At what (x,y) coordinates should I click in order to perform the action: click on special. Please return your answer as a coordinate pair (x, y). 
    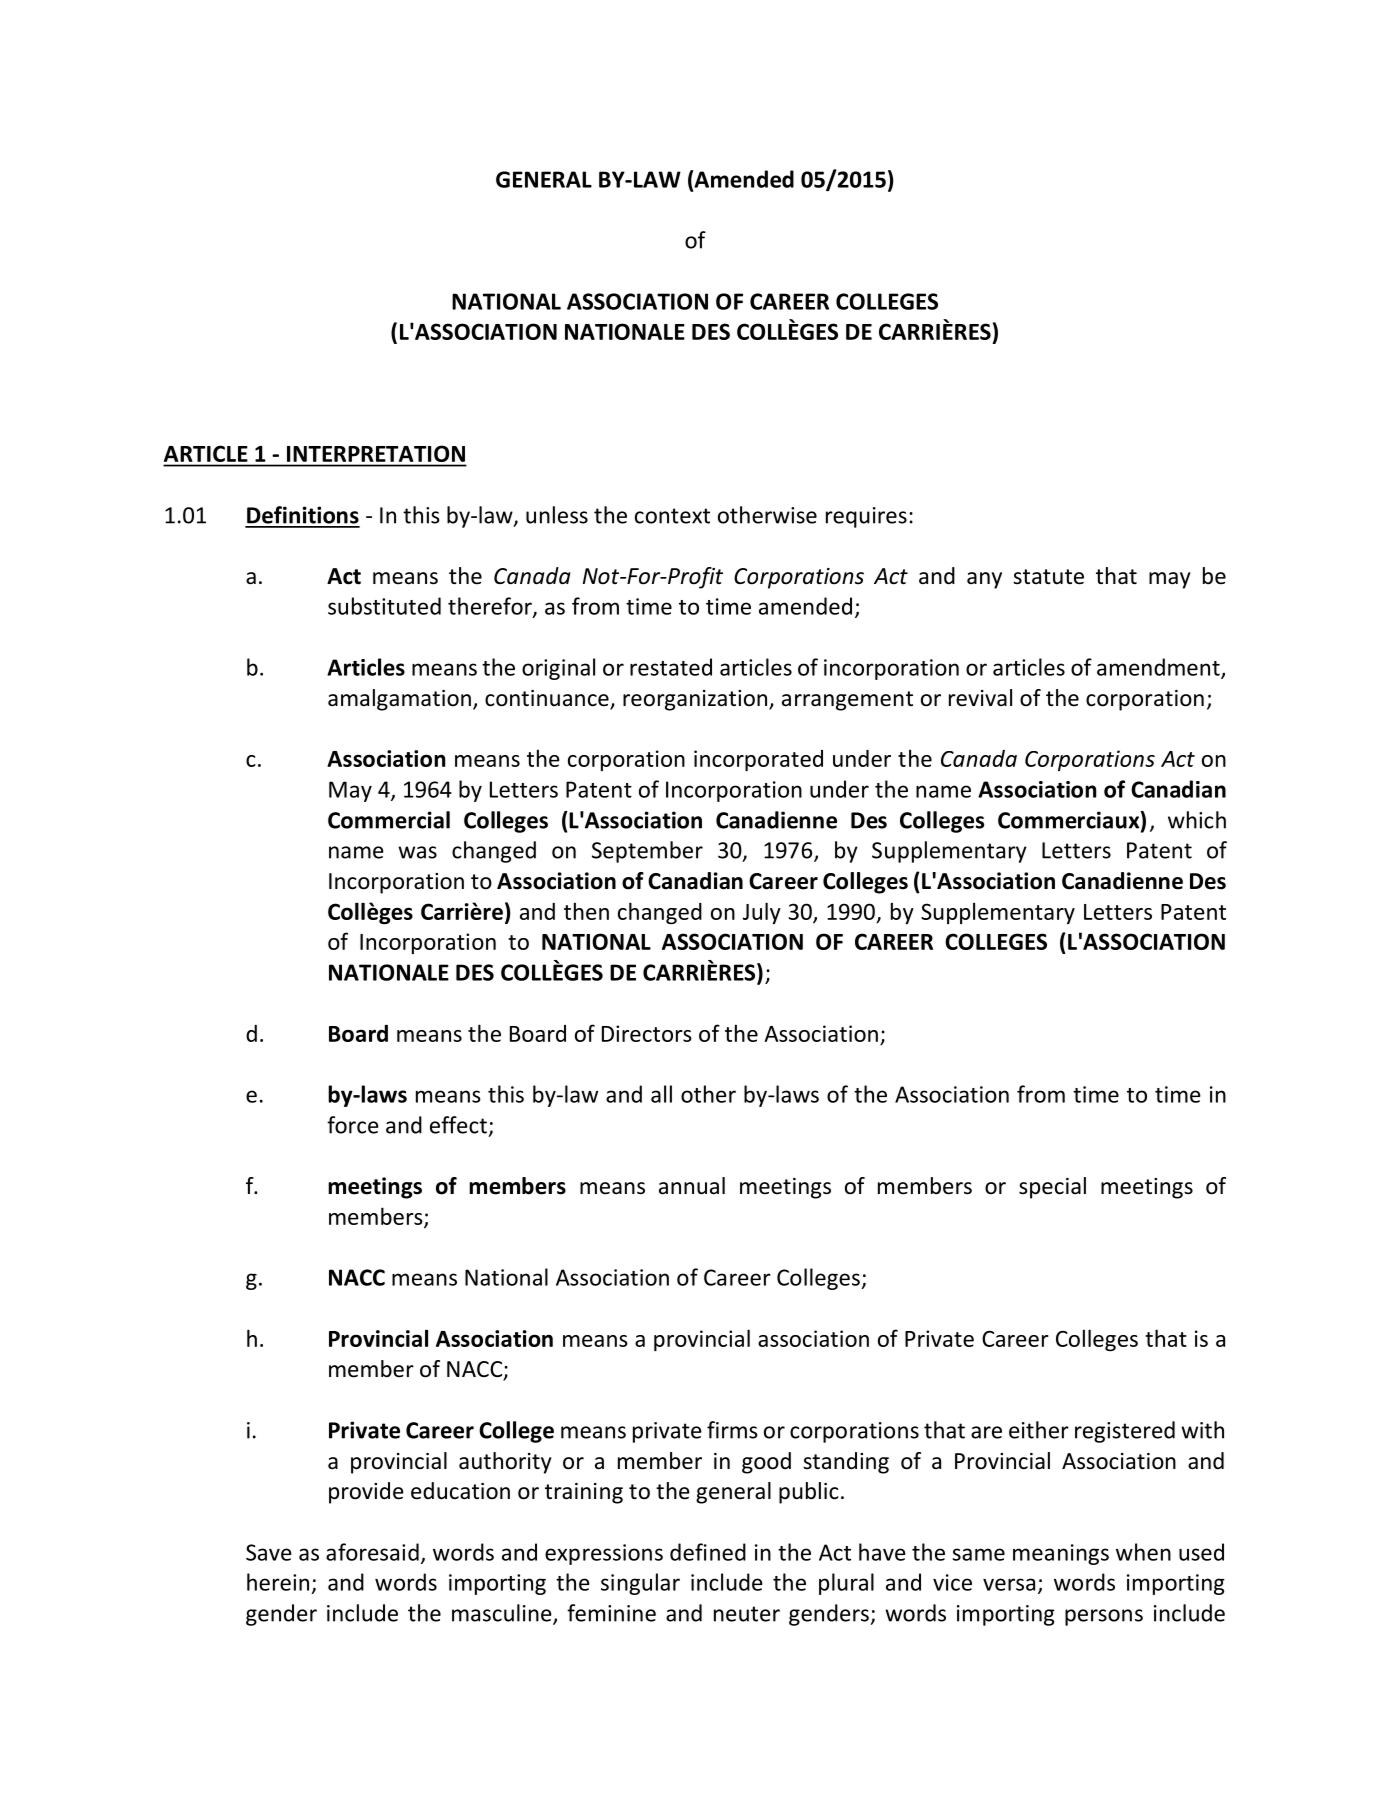
    Looking at the image, I should click on (1052, 1188).
